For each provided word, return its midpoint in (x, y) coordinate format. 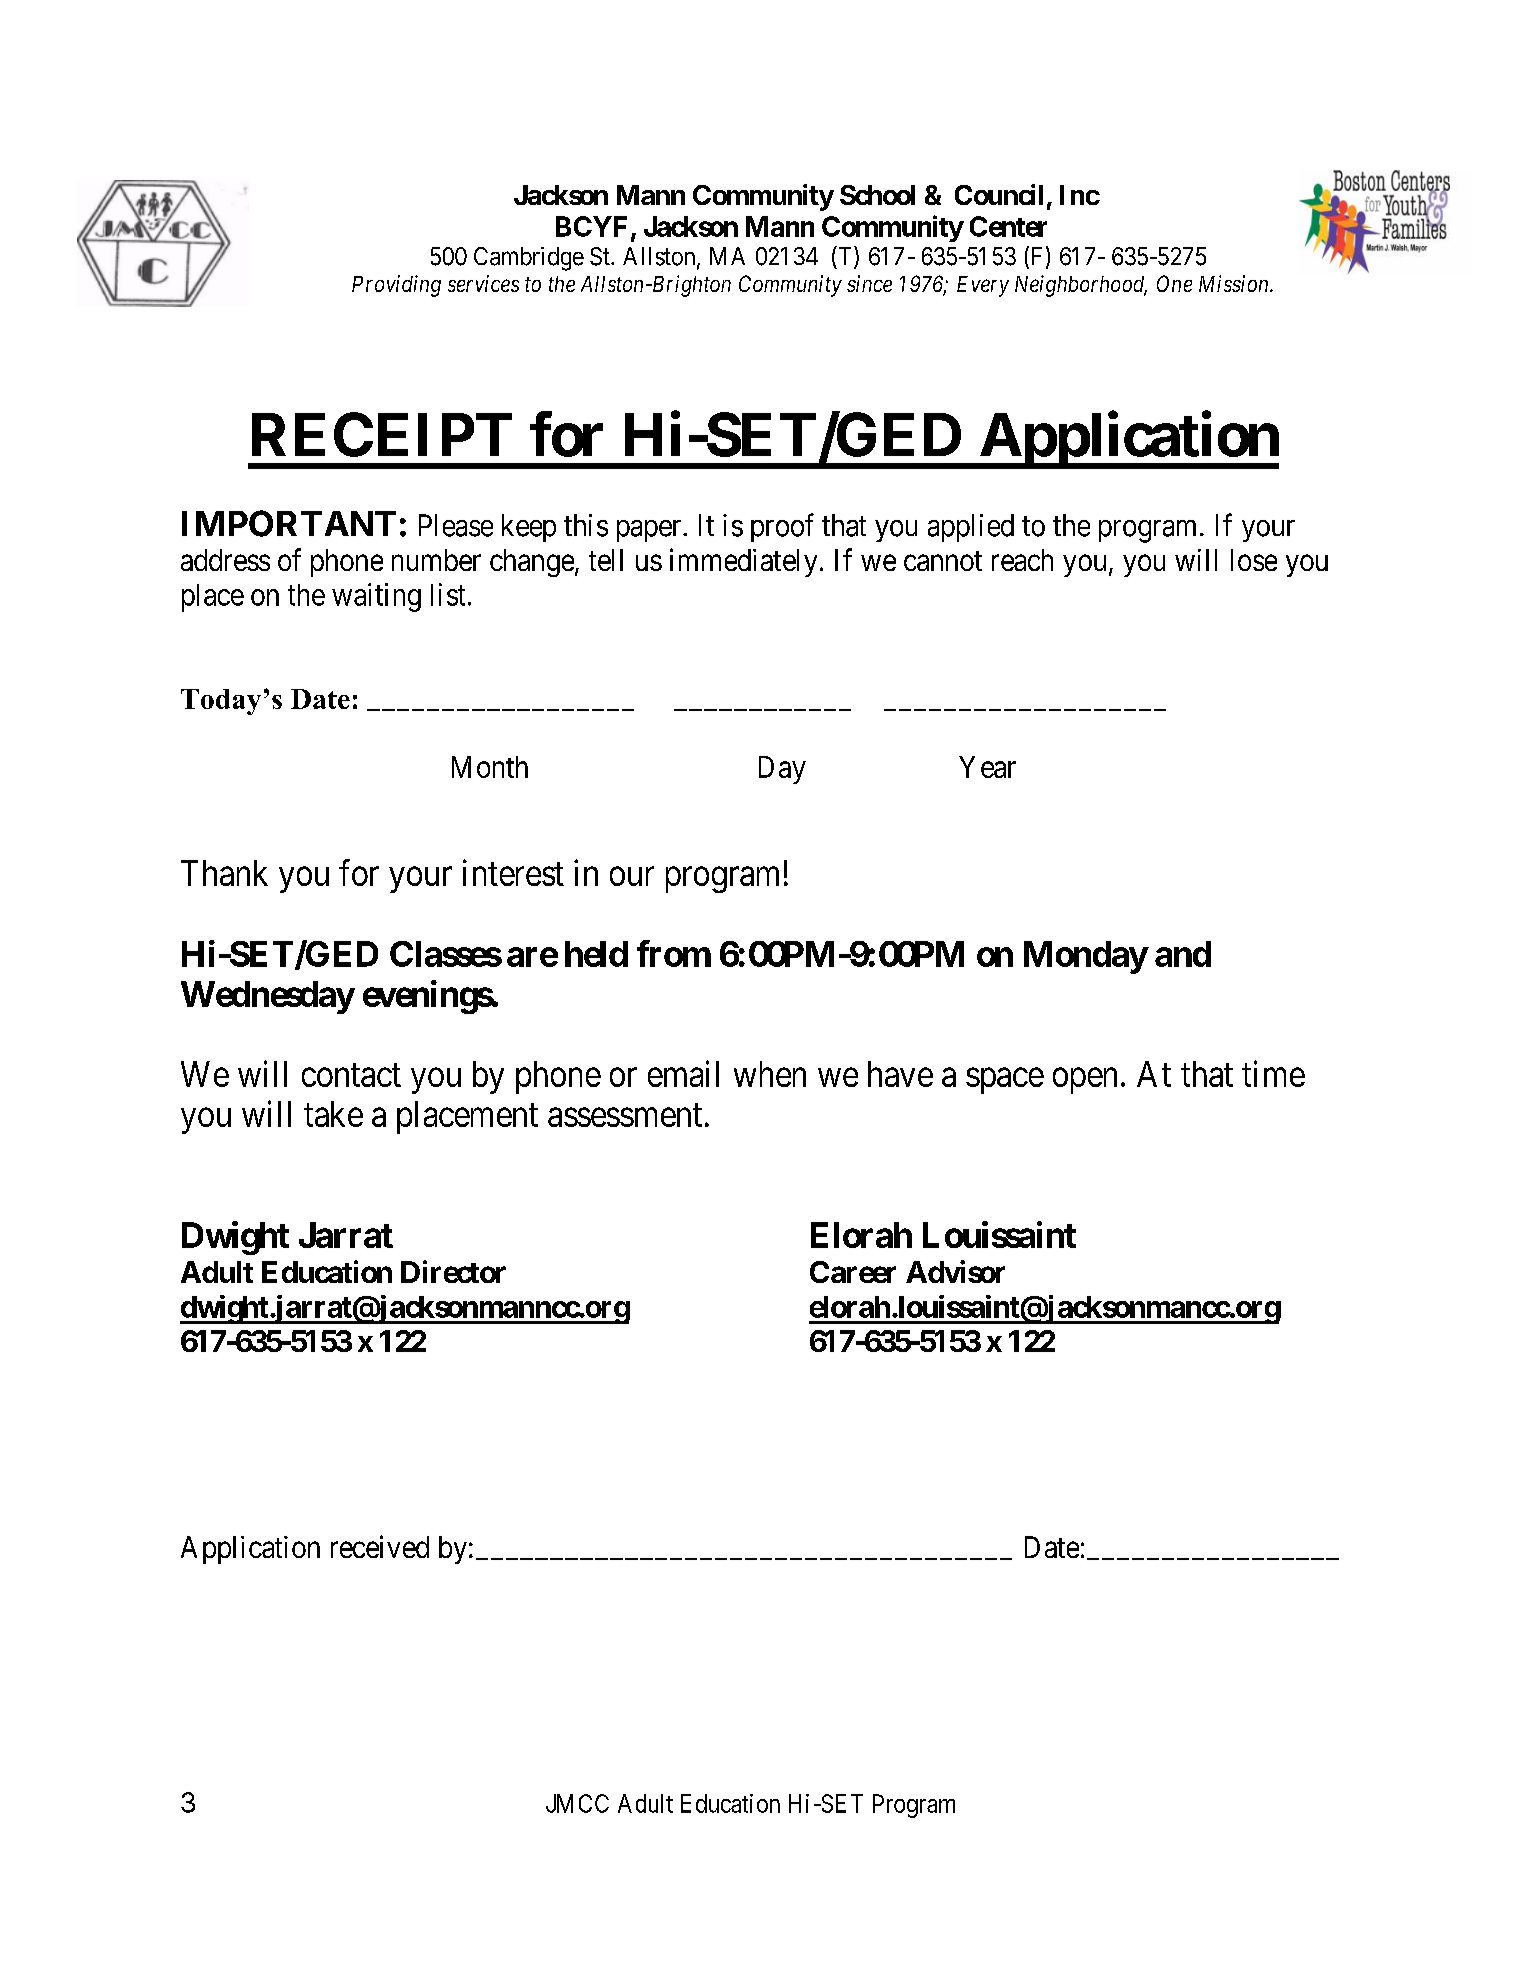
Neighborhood (1081, 286)
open (1085, 1081)
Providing (396, 286)
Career (853, 1272)
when (770, 1074)
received (380, 1546)
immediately (743, 562)
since (869, 283)
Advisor (955, 1271)
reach (1022, 560)
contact (351, 1075)
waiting (376, 597)
